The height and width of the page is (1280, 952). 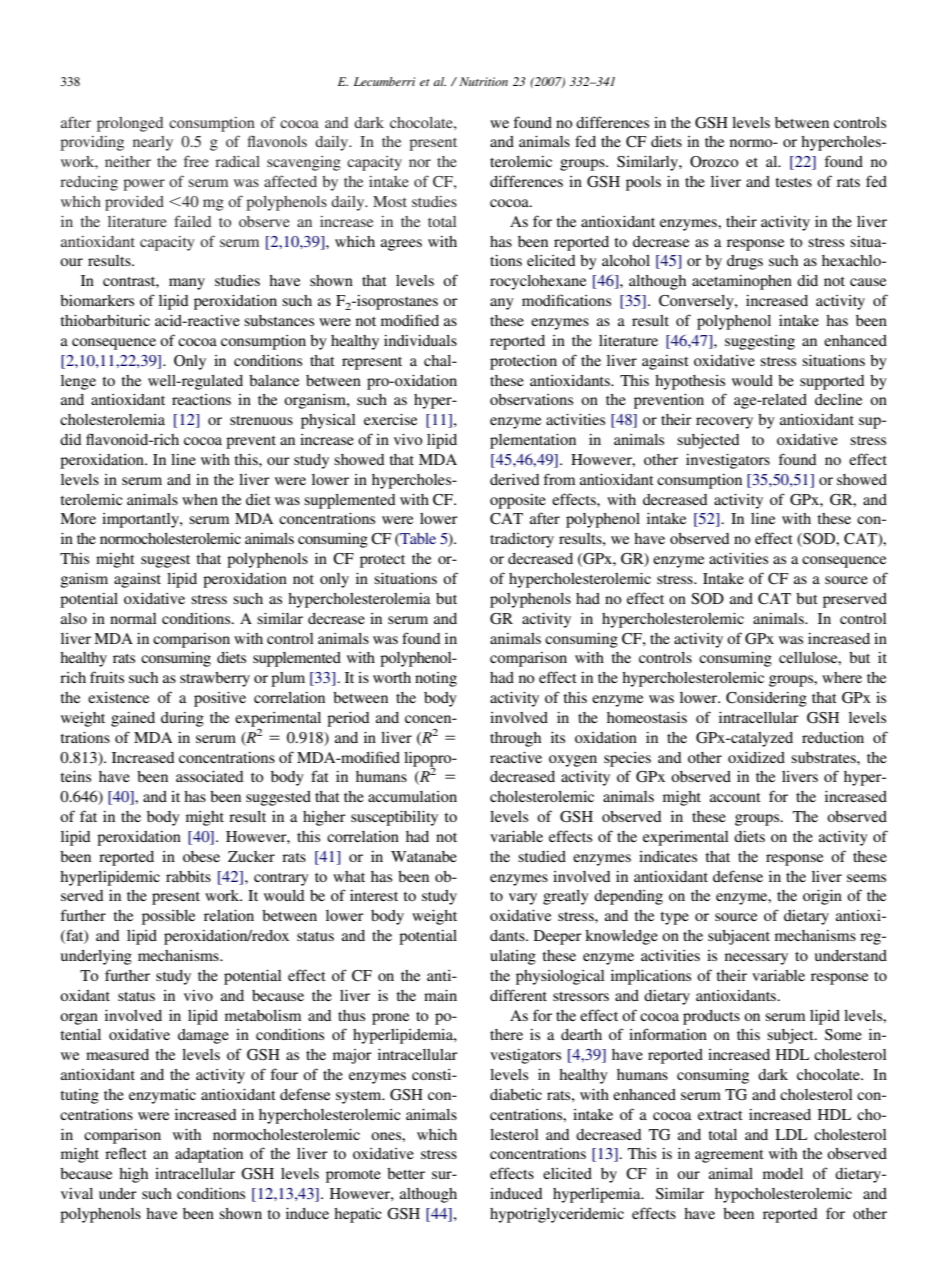 I want to click on vary, so click(x=523, y=899).
